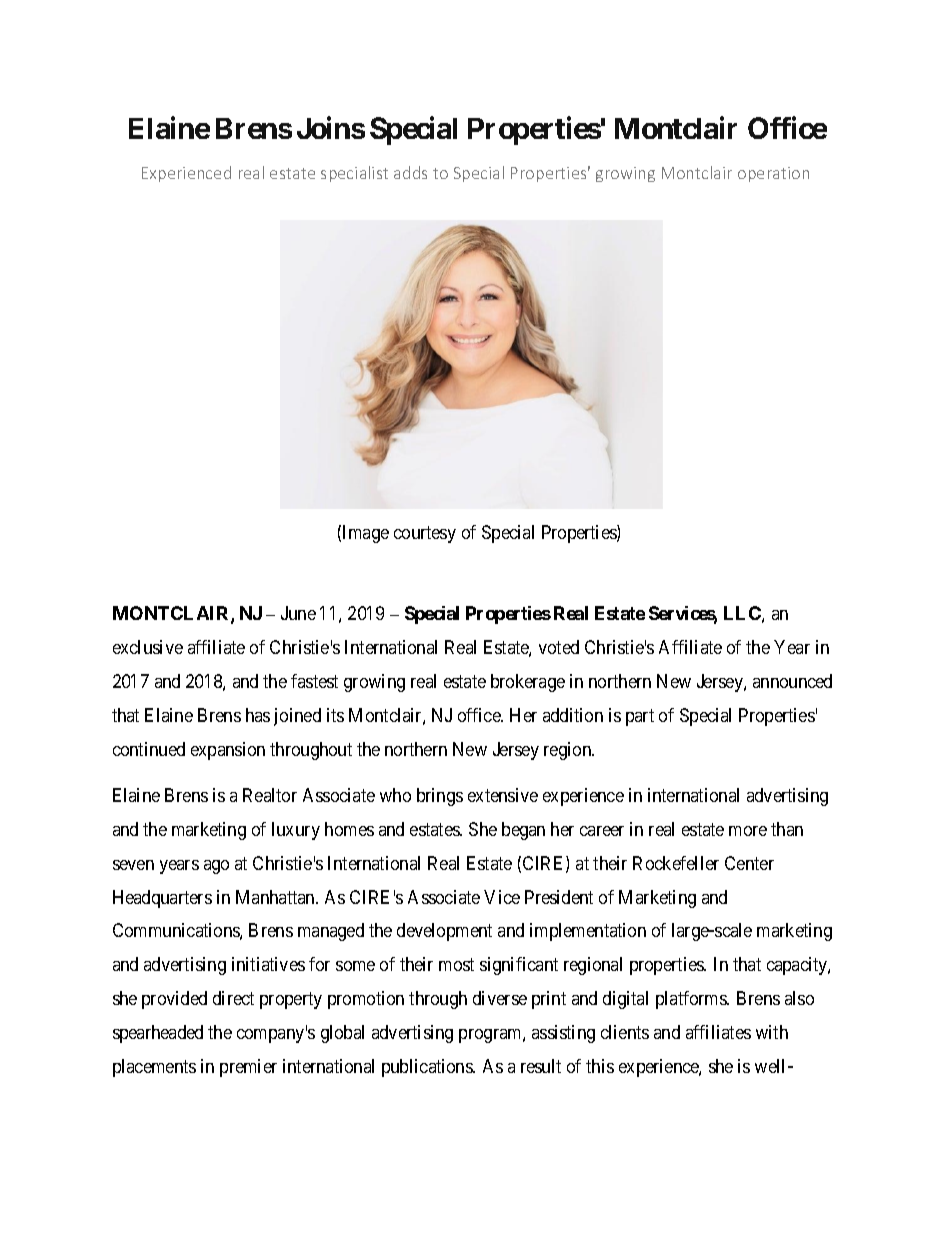 The image size is (952, 1233). What do you see at coordinates (248, 1068) in the screenshot?
I see `premier` at bounding box center [248, 1068].
